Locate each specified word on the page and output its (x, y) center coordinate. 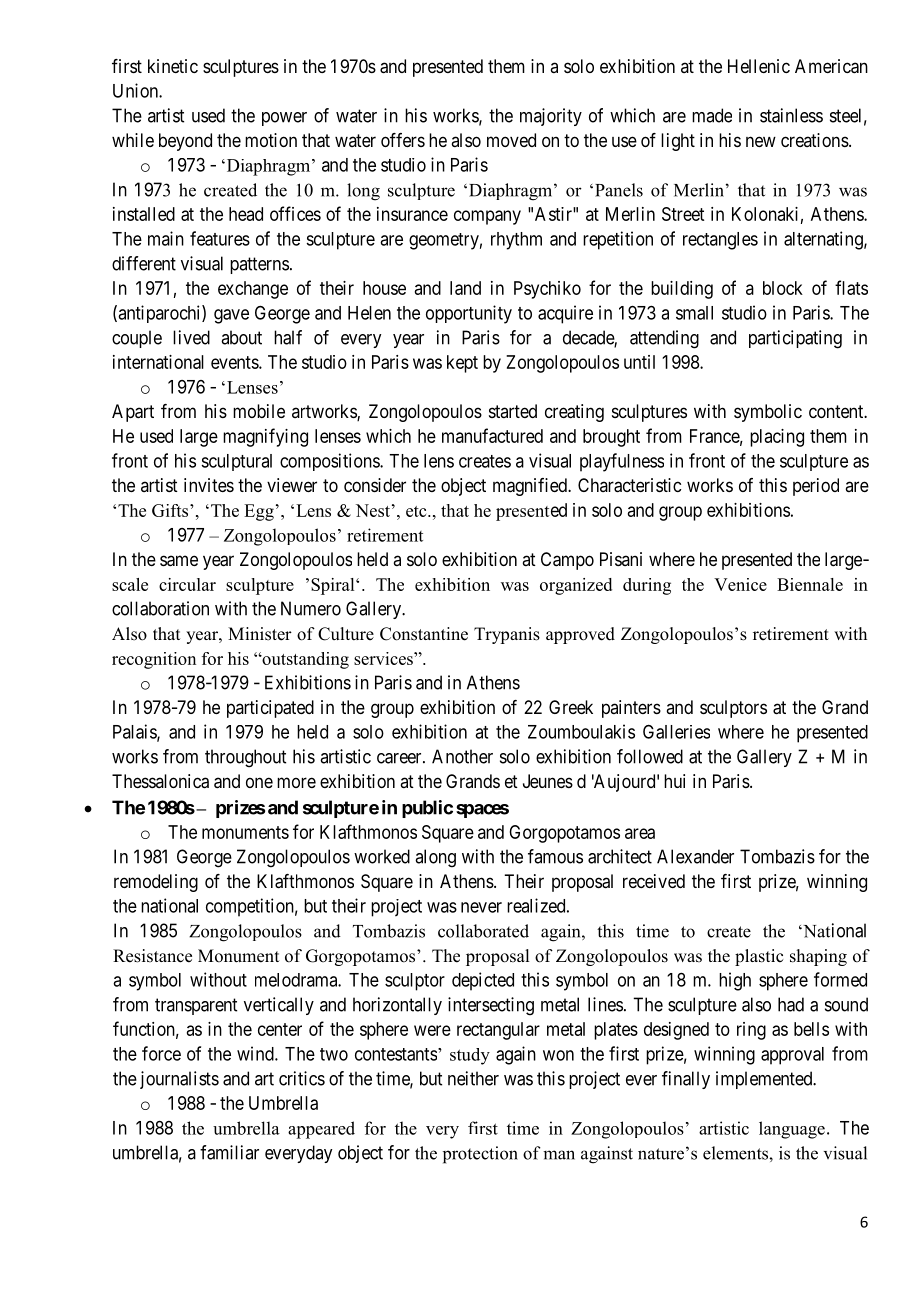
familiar (229, 1152)
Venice (740, 584)
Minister (260, 634)
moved (511, 140)
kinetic (173, 66)
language (792, 1130)
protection (480, 1155)
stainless (791, 115)
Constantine (424, 634)
